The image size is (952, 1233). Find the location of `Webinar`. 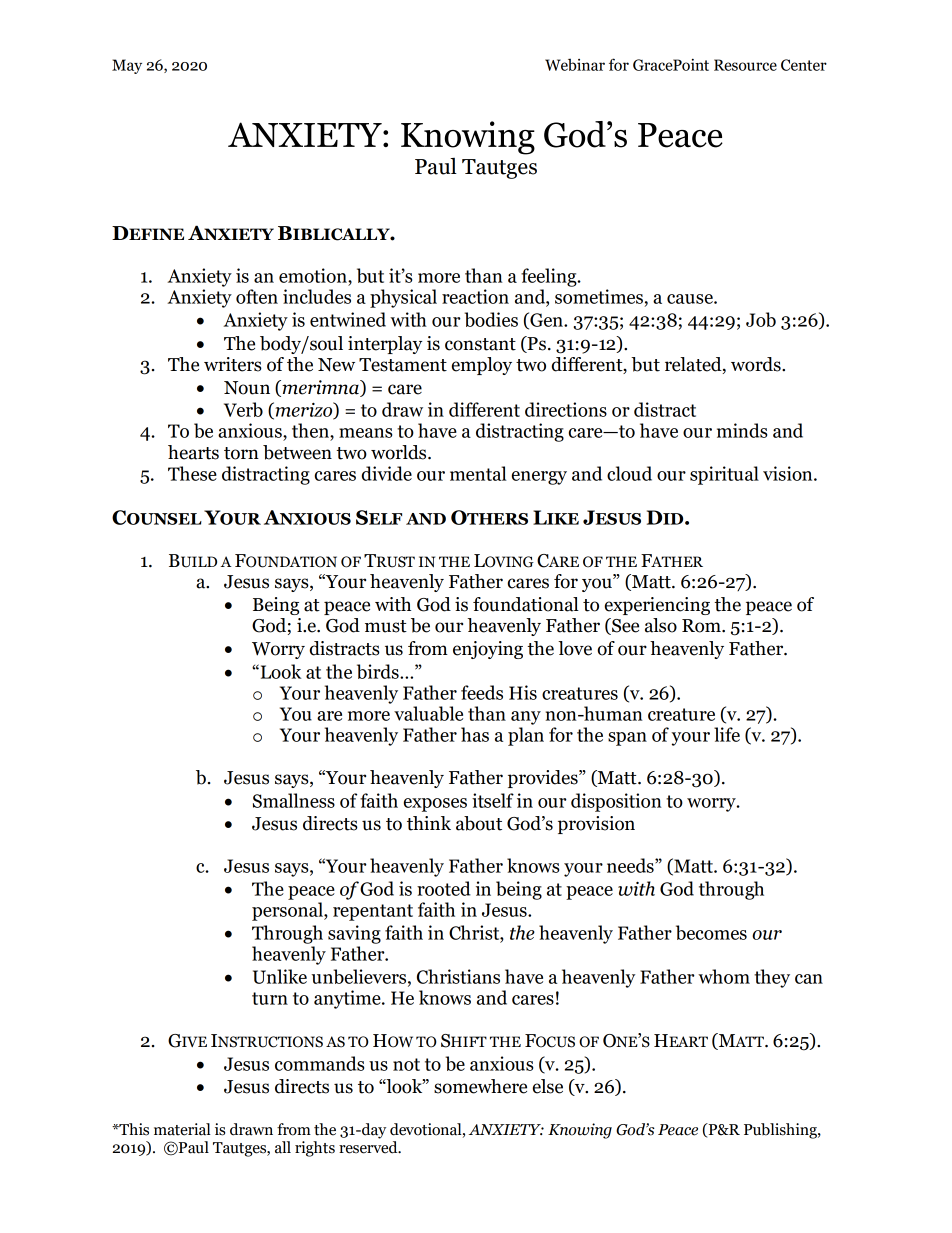

Webinar is located at coordinates (575, 64).
